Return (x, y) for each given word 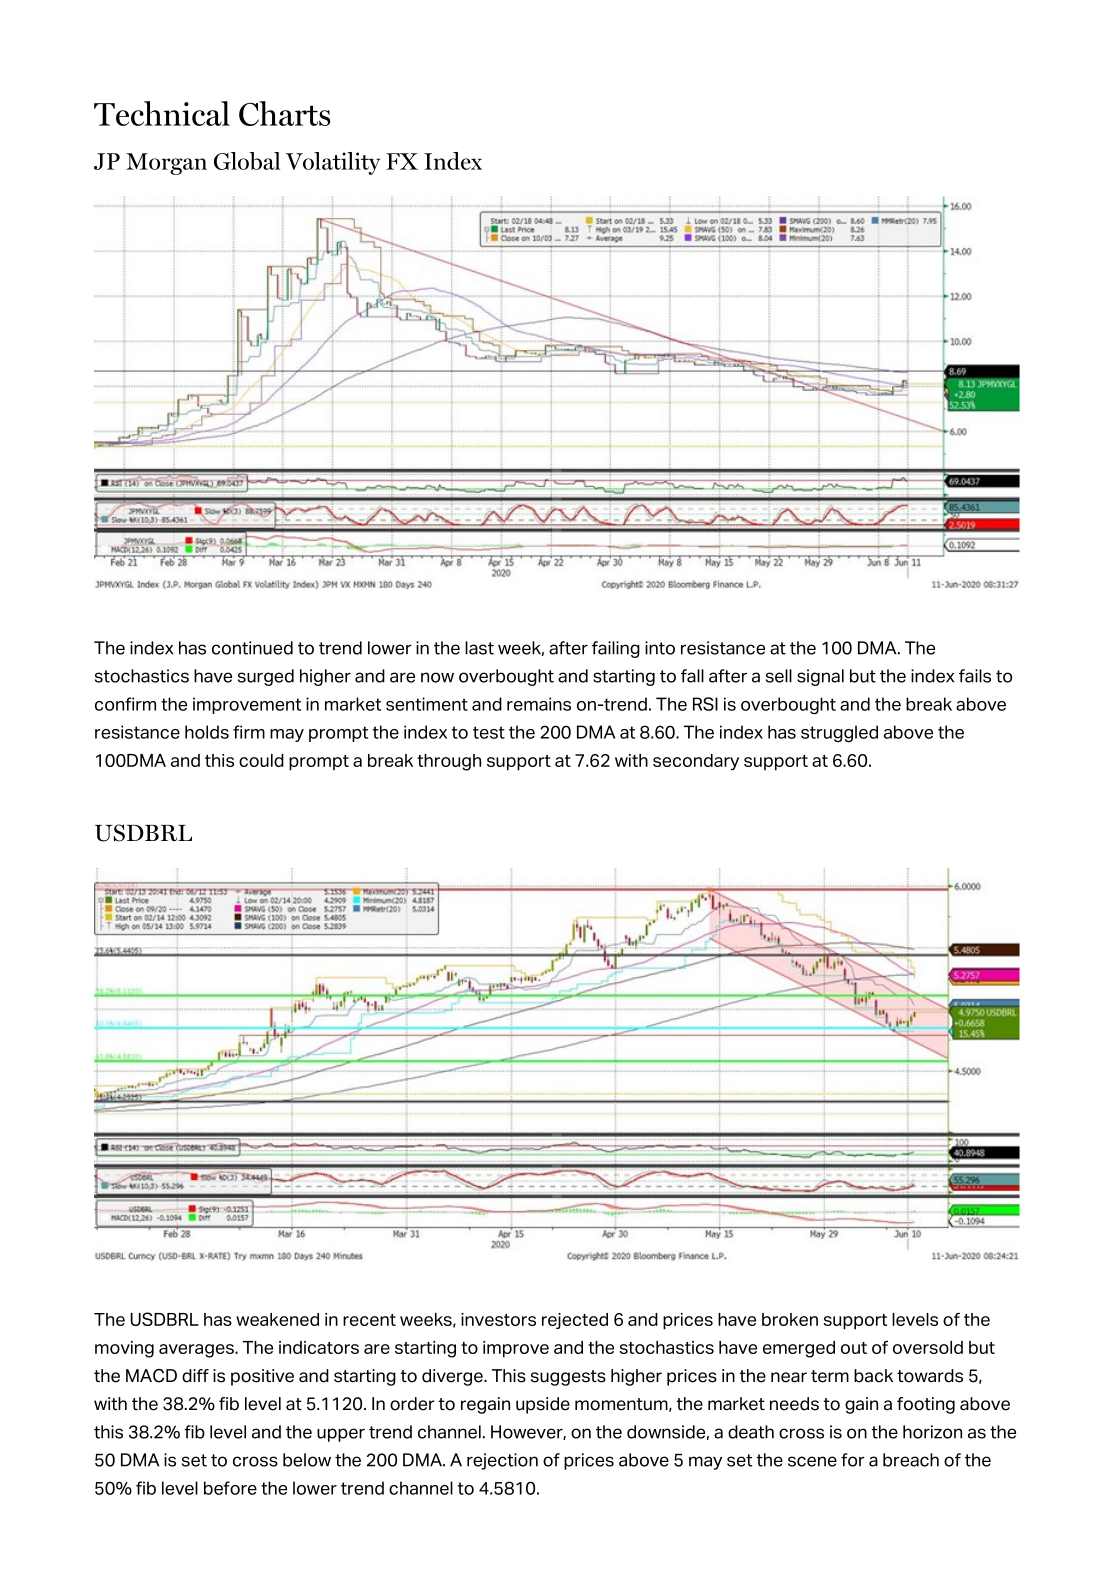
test (489, 732)
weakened (277, 1319)
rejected (575, 1321)
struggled (839, 733)
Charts (284, 113)
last (479, 648)
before (230, 1488)
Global (247, 161)
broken (790, 1319)
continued (252, 648)
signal (820, 677)
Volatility (333, 163)
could (261, 760)
